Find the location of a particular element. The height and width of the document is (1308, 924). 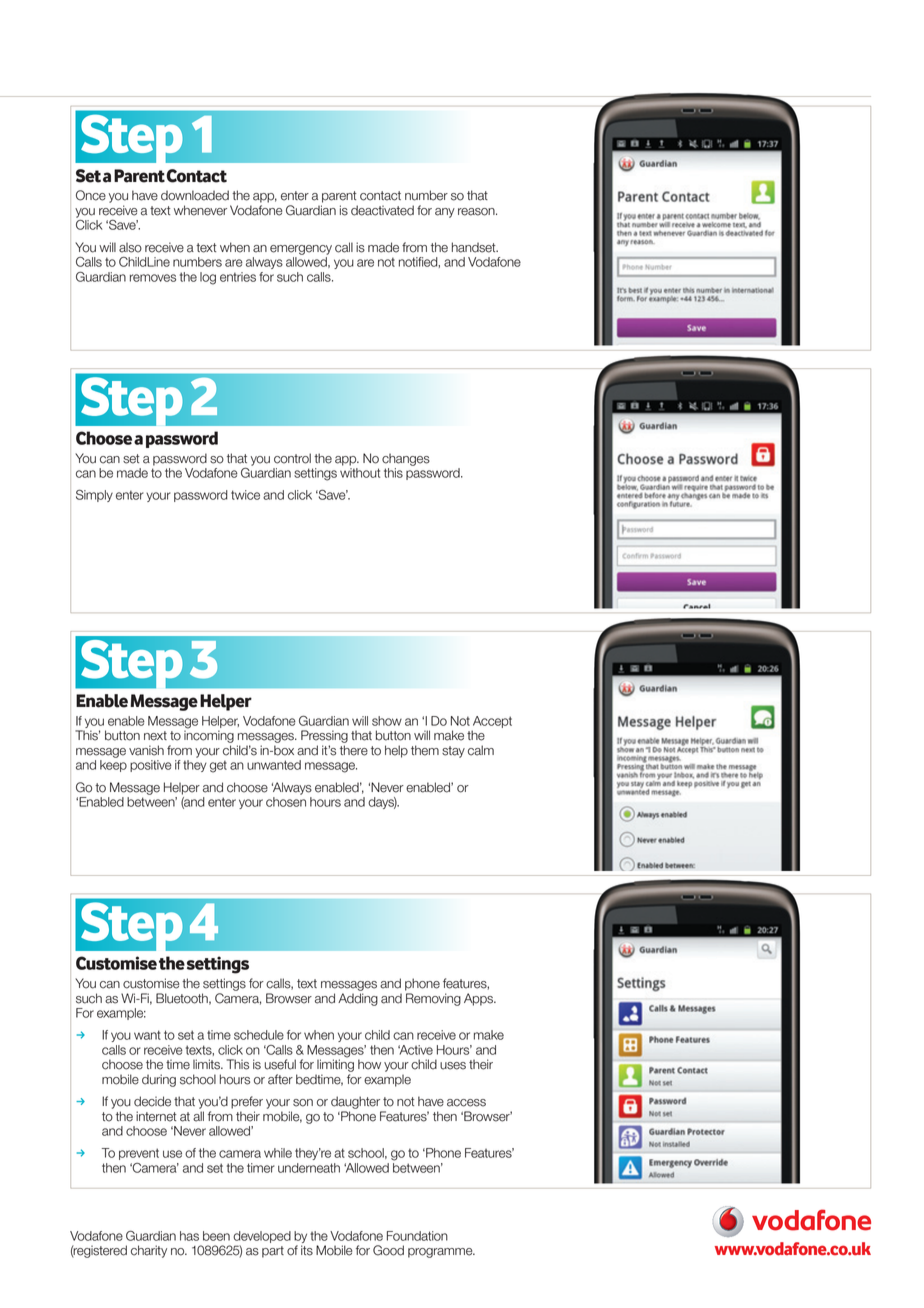

twice is located at coordinates (245, 495).
